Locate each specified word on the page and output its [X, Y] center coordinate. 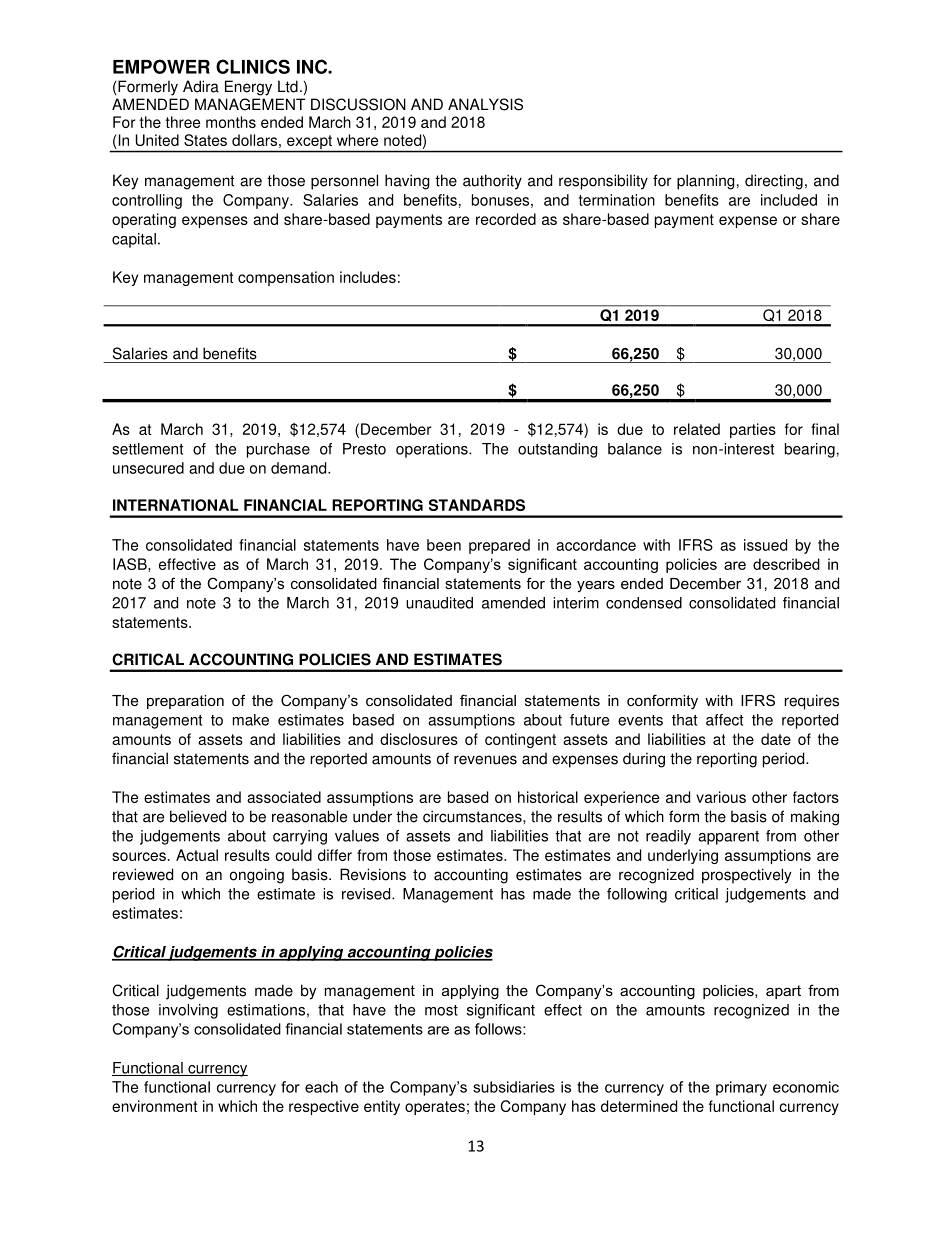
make [251, 720]
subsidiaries [514, 1087]
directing [774, 182]
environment [154, 1106]
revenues [485, 760]
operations [433, 450]
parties [753, 430]
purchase [278, 450]
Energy [248, 88]
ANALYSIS [485, 104]
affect [724, 720]
